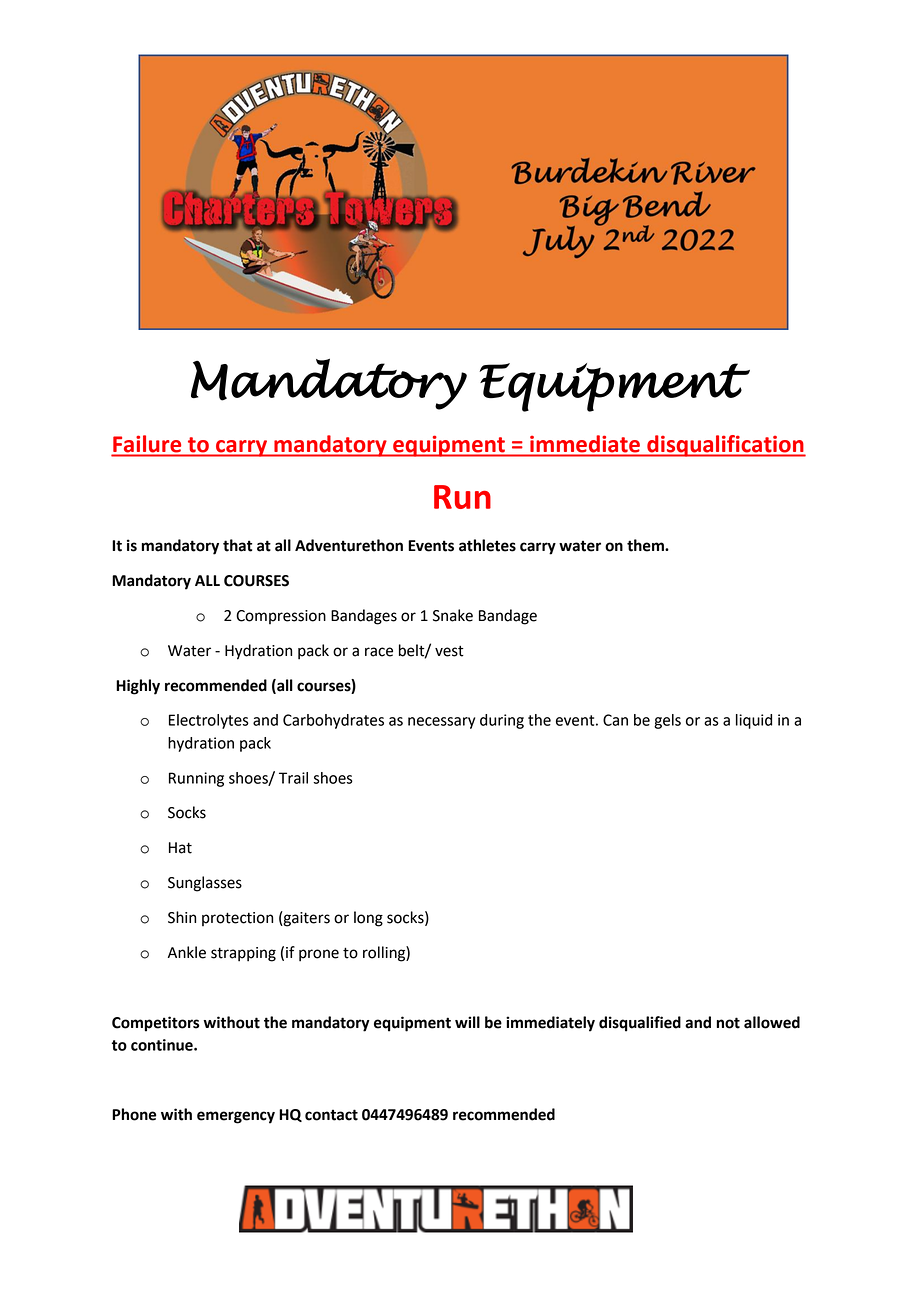 The height and width of the image is (1308, 924). What do you see at coordinates (441, 723) in the image?
I see `necessary` at bounding box center [441, 723].
